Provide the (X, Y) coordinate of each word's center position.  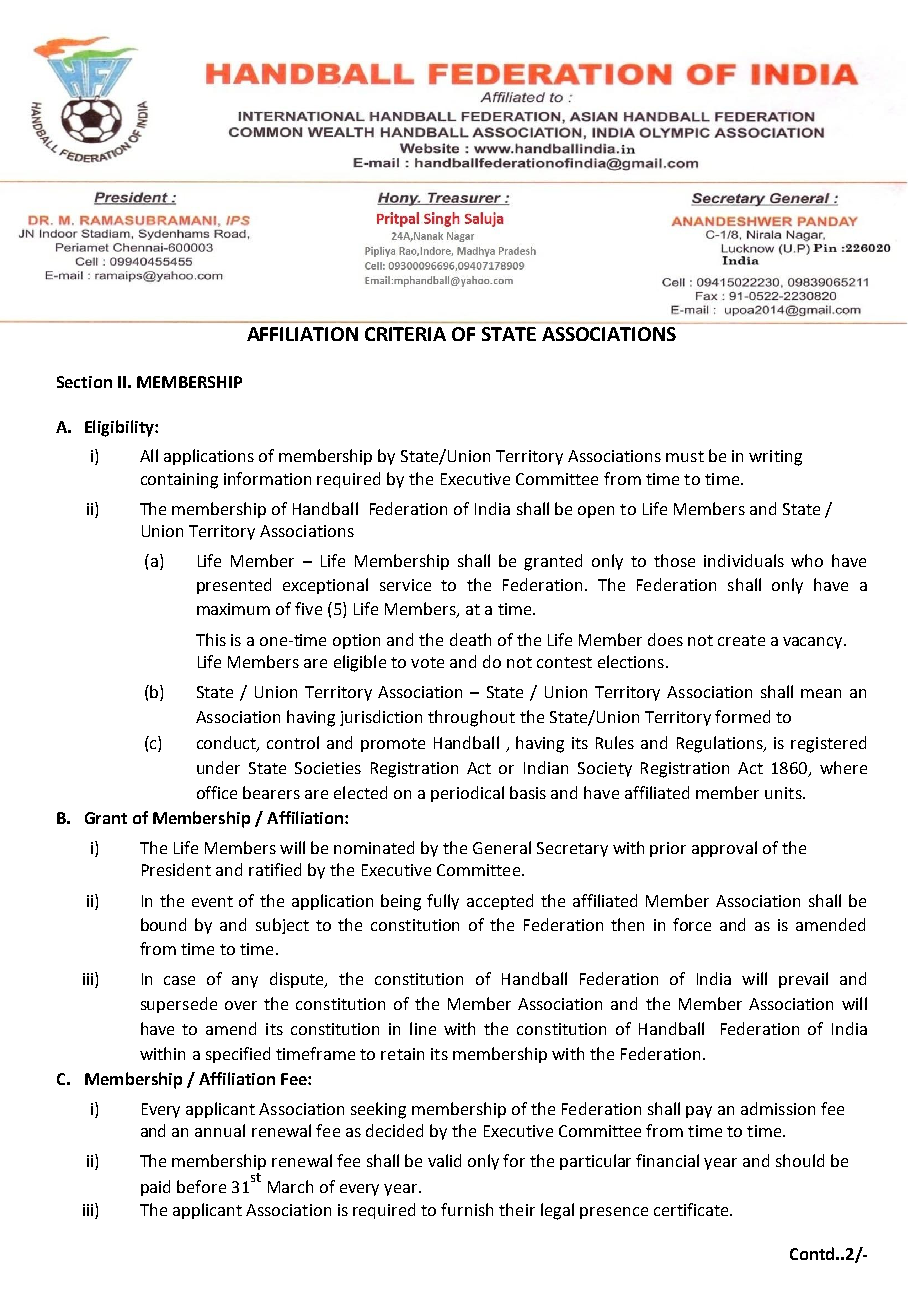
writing (775, 458)
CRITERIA (405, 334)
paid (155, 1188)
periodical (467, 794)
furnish (467, 1209)
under (218, 767)
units (784, 793)
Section (84, 382)
